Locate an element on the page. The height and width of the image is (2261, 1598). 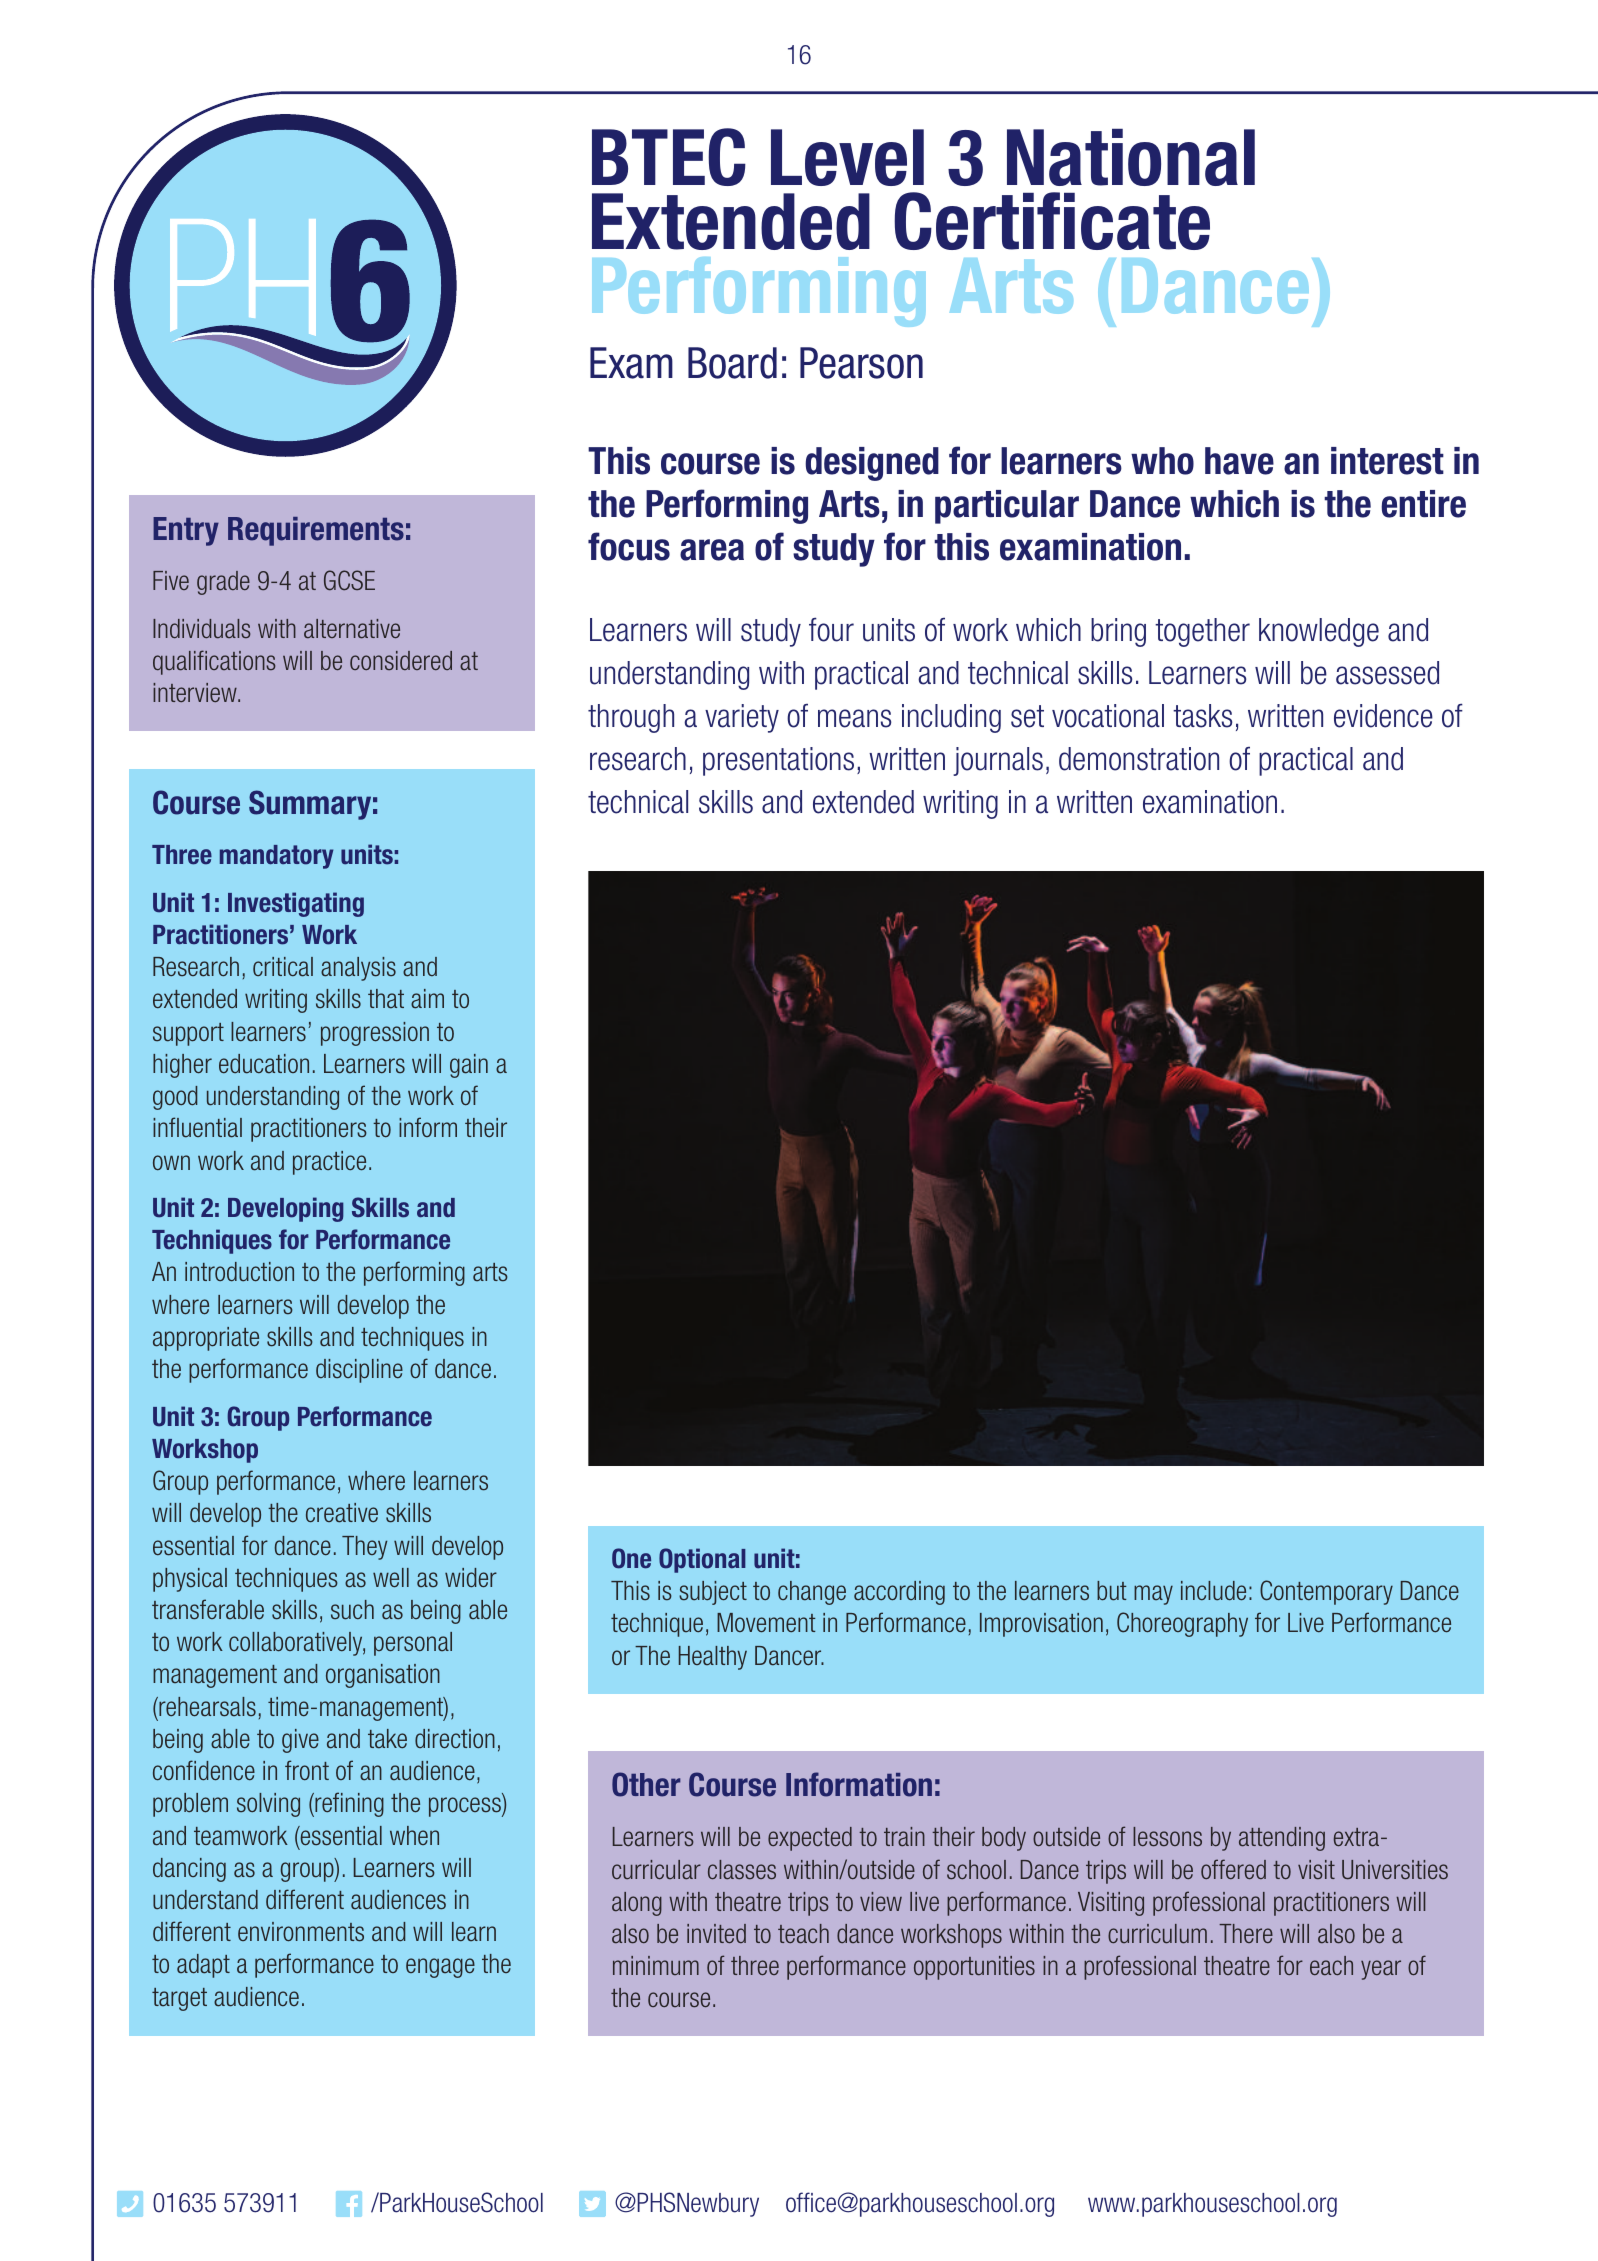
National is located at coordinates (1131, 157).
